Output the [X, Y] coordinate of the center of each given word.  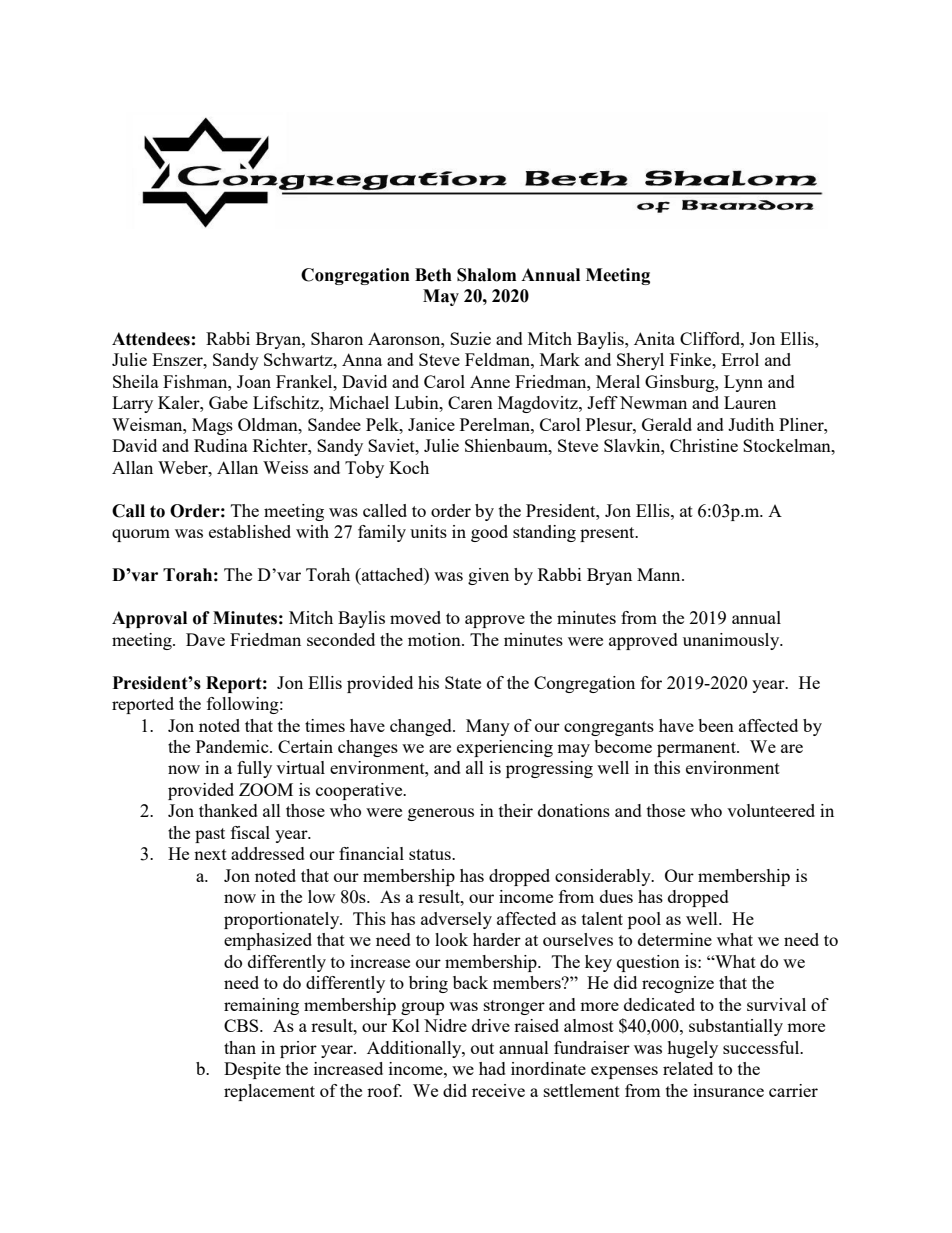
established [250, 531]
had [492, 1068]
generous [441, 814]
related [688, 1068]
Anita [654, 338]
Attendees [151, 339]
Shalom [486, 275]
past [210, 835]
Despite [252, 1070]
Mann [660, 574]
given [488, 576]
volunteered [771, 810]
